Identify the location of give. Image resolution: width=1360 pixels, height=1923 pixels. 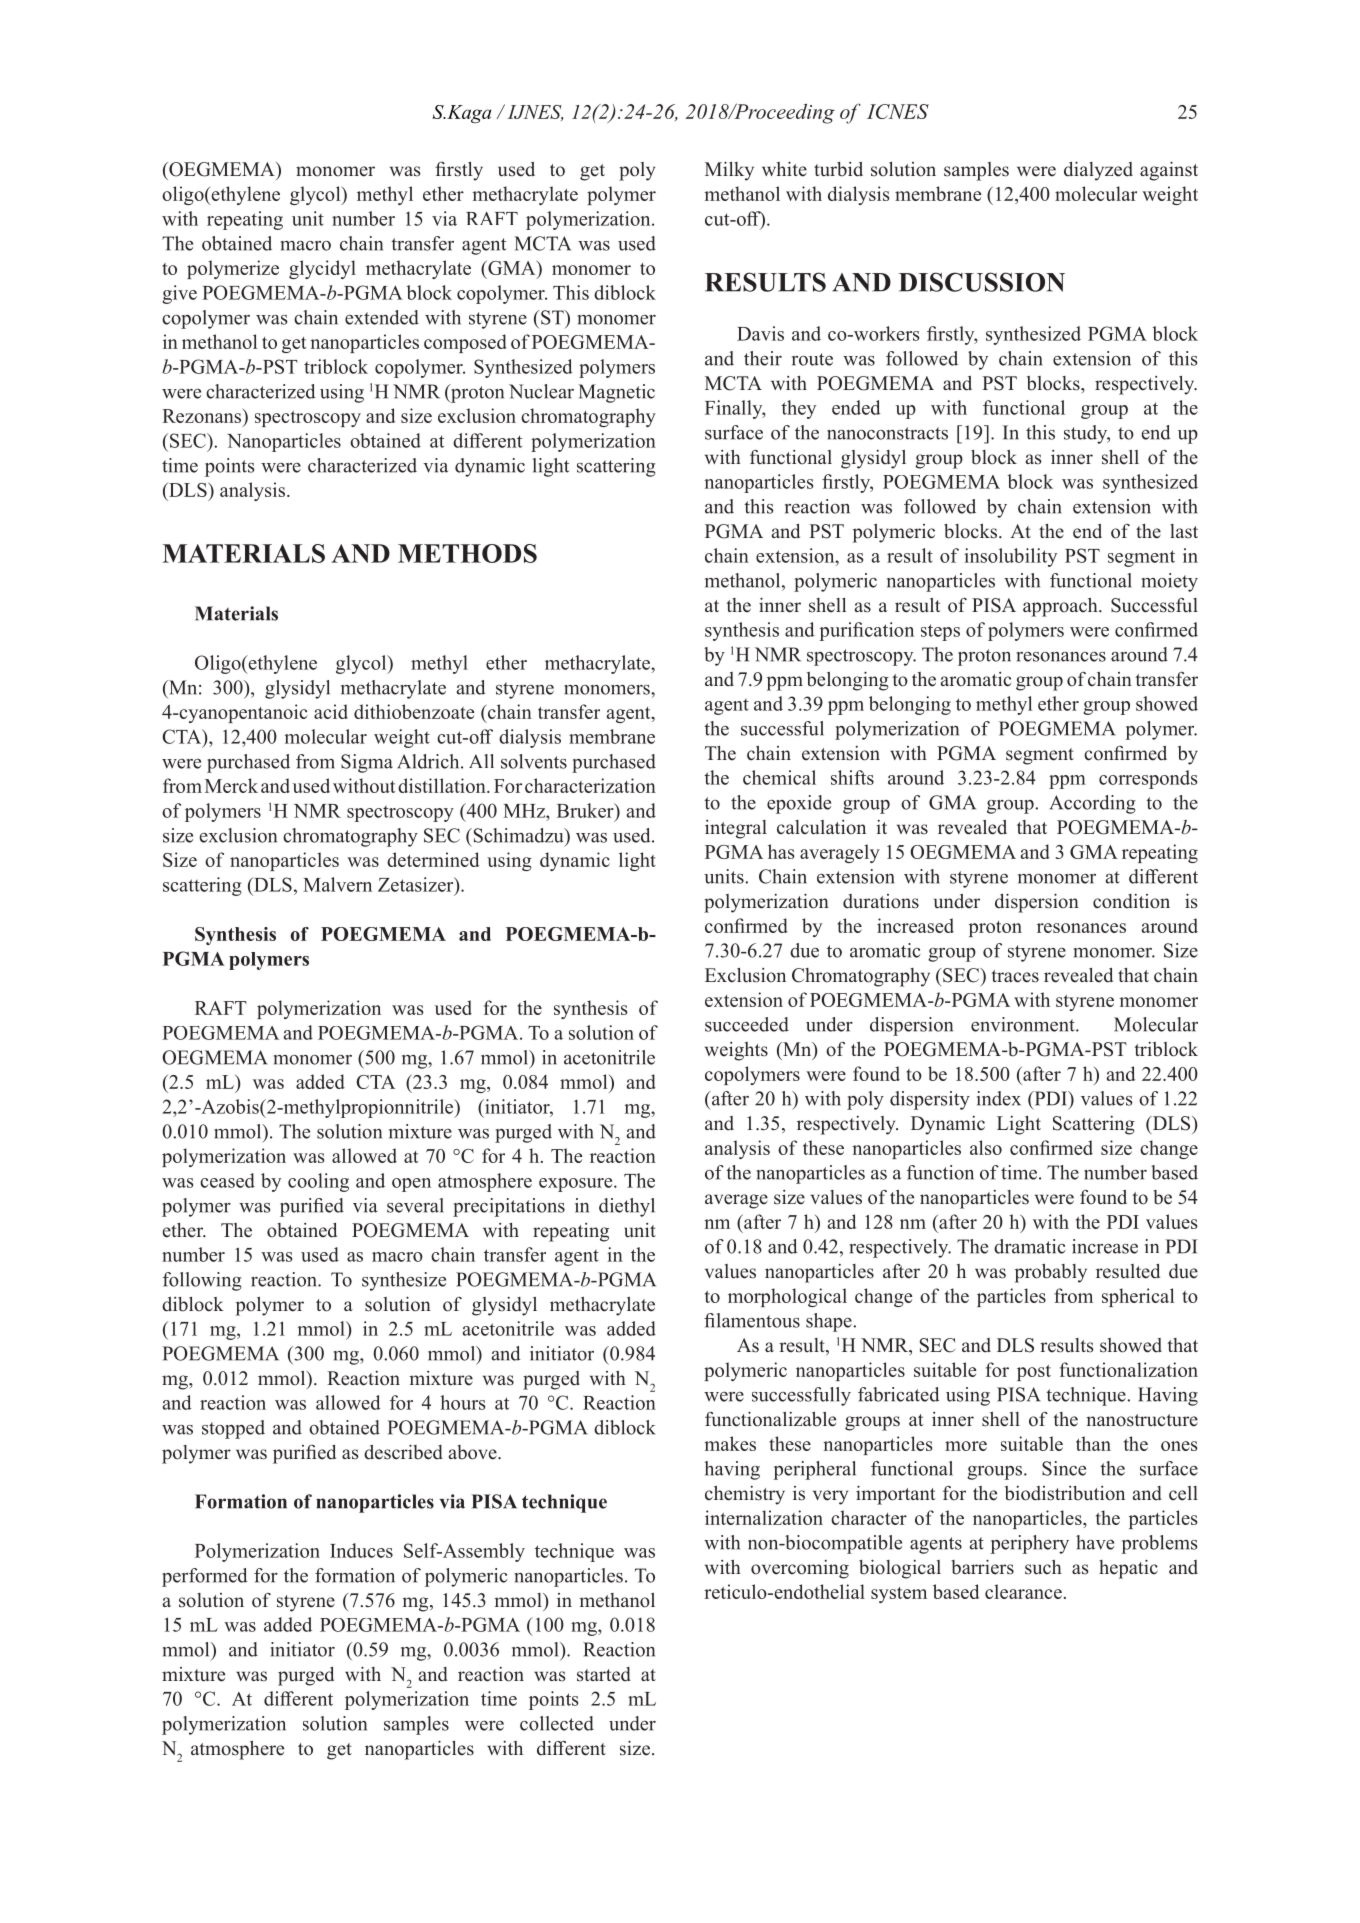
(179, 294).
